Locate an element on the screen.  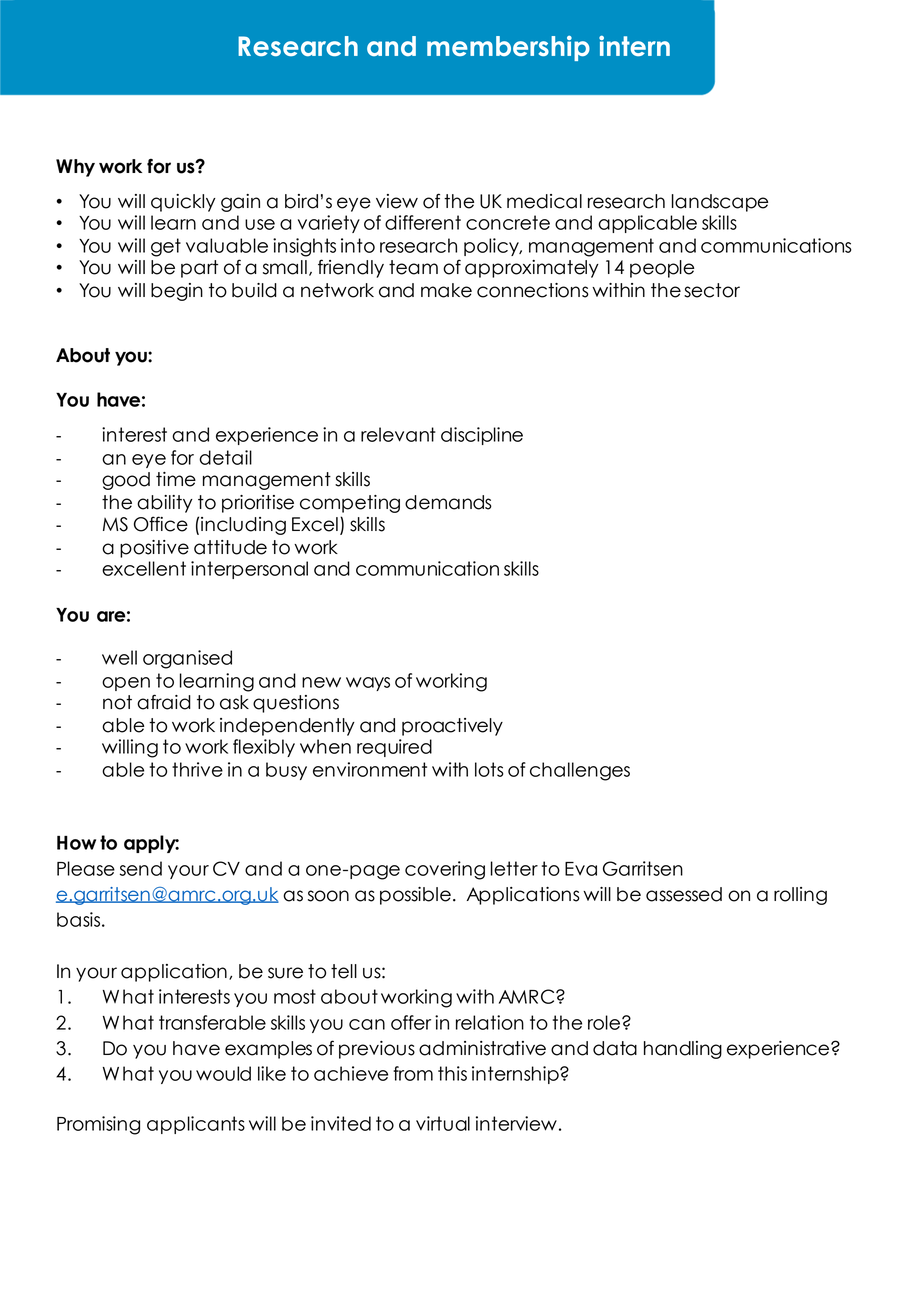
challenges is located at coordinates (580, 771).
